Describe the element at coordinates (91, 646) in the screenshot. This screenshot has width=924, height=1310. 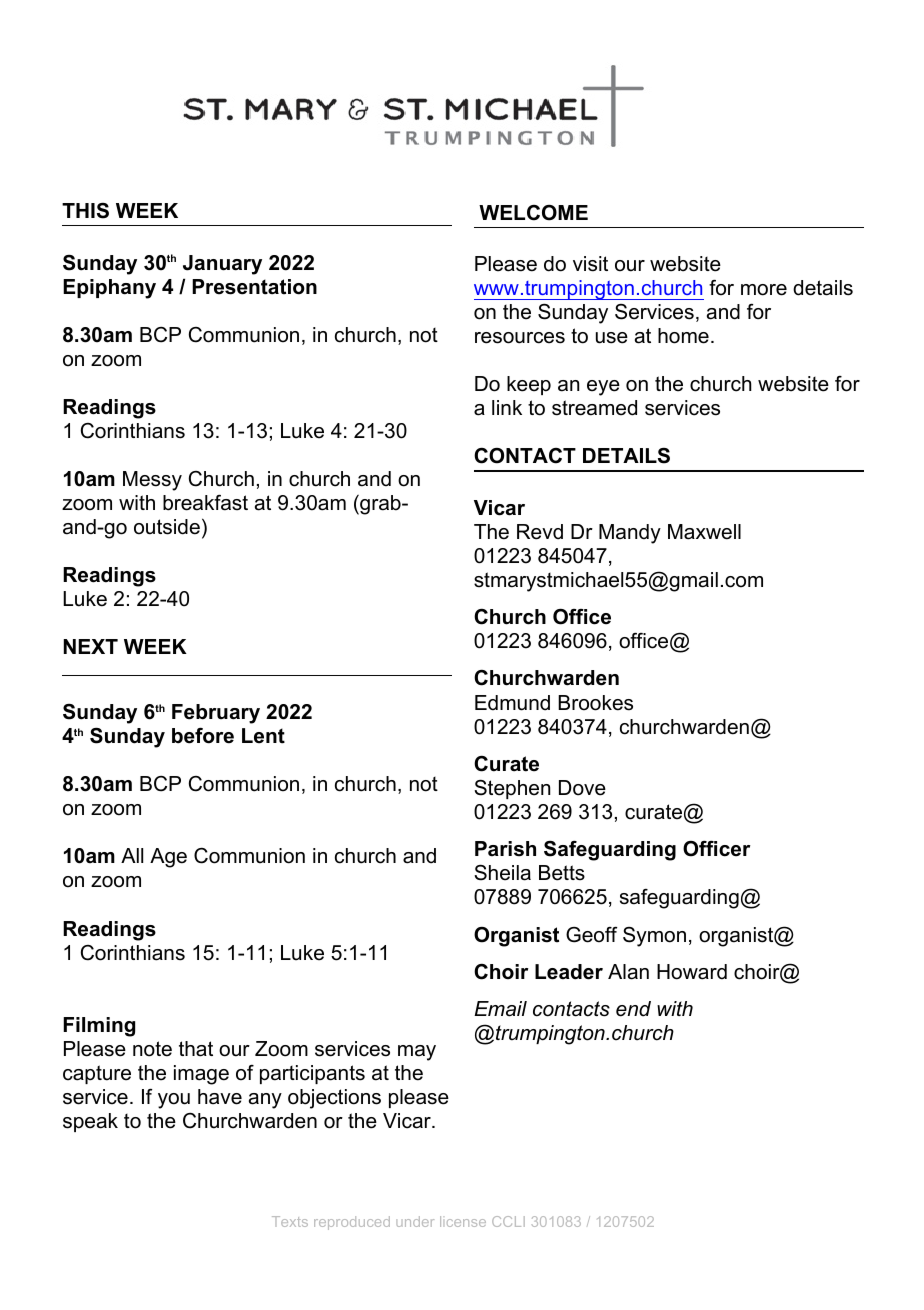
I see `NEXT` at that location.
